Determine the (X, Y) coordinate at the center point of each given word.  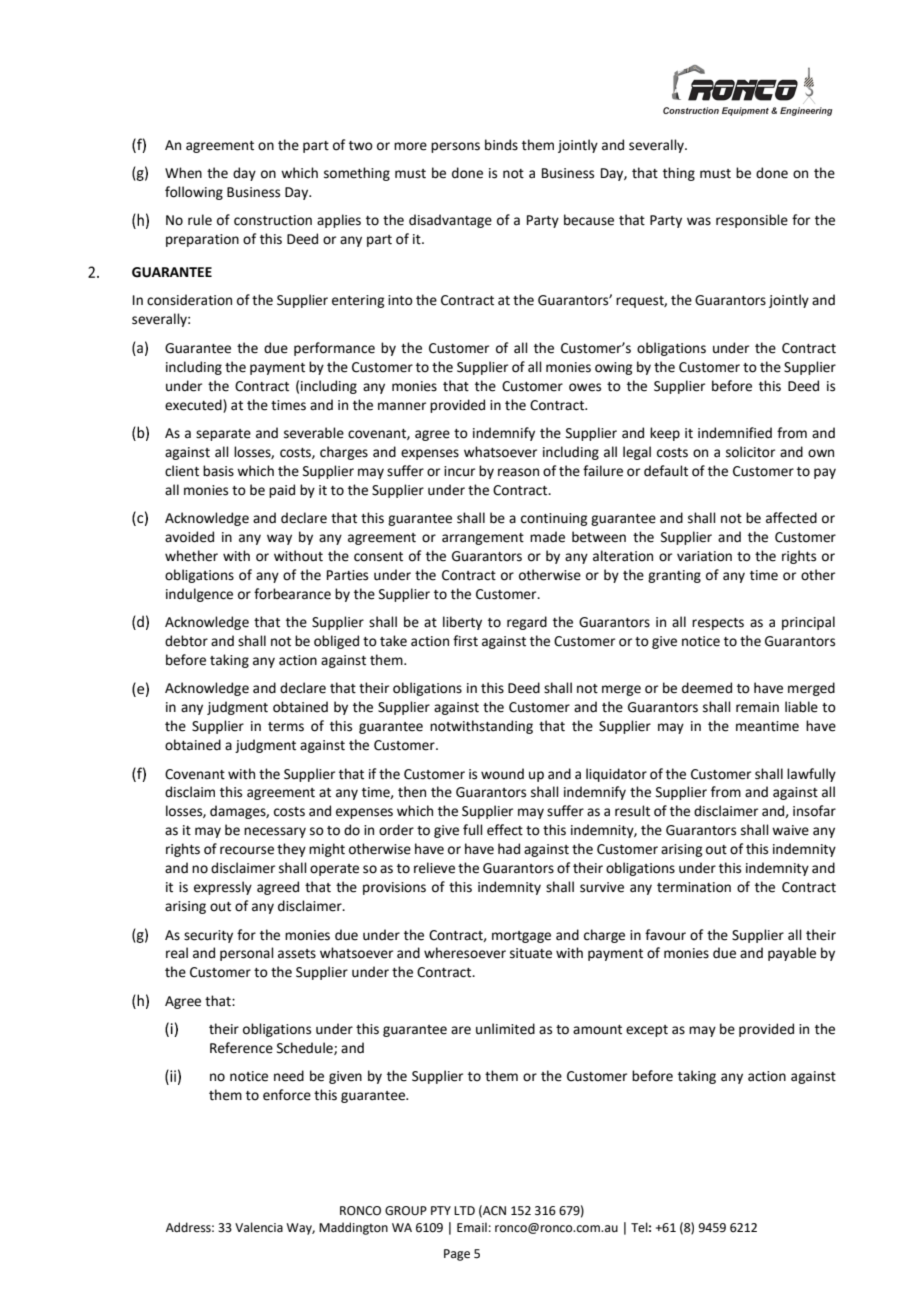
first (465, 641)
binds (501, 145)
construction (273, 220)
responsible (752, 221)
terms (286, 727)
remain (757, 707)
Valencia (259, 1227)
